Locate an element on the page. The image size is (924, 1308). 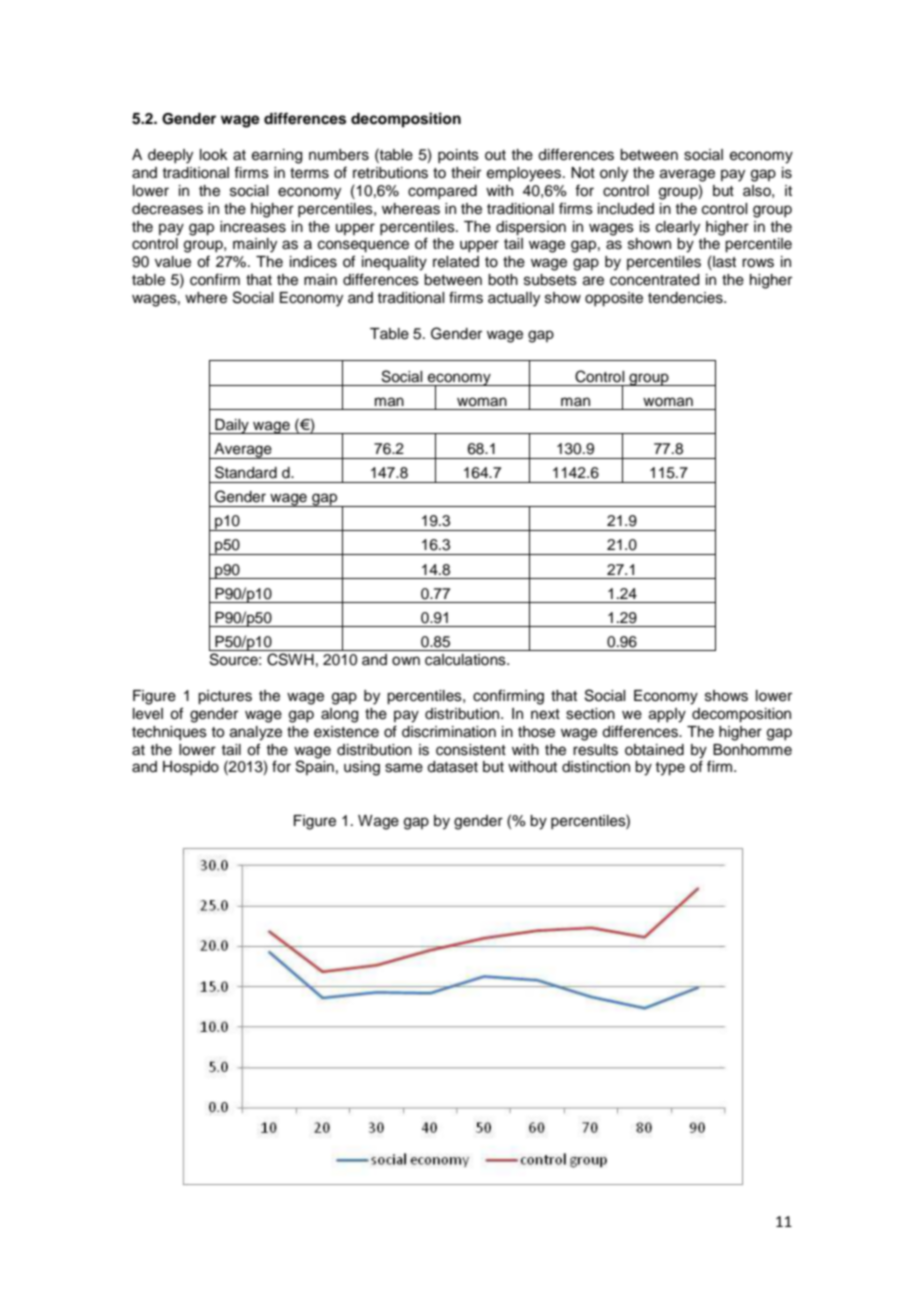
Standard is located at coordinates (246, 472).
